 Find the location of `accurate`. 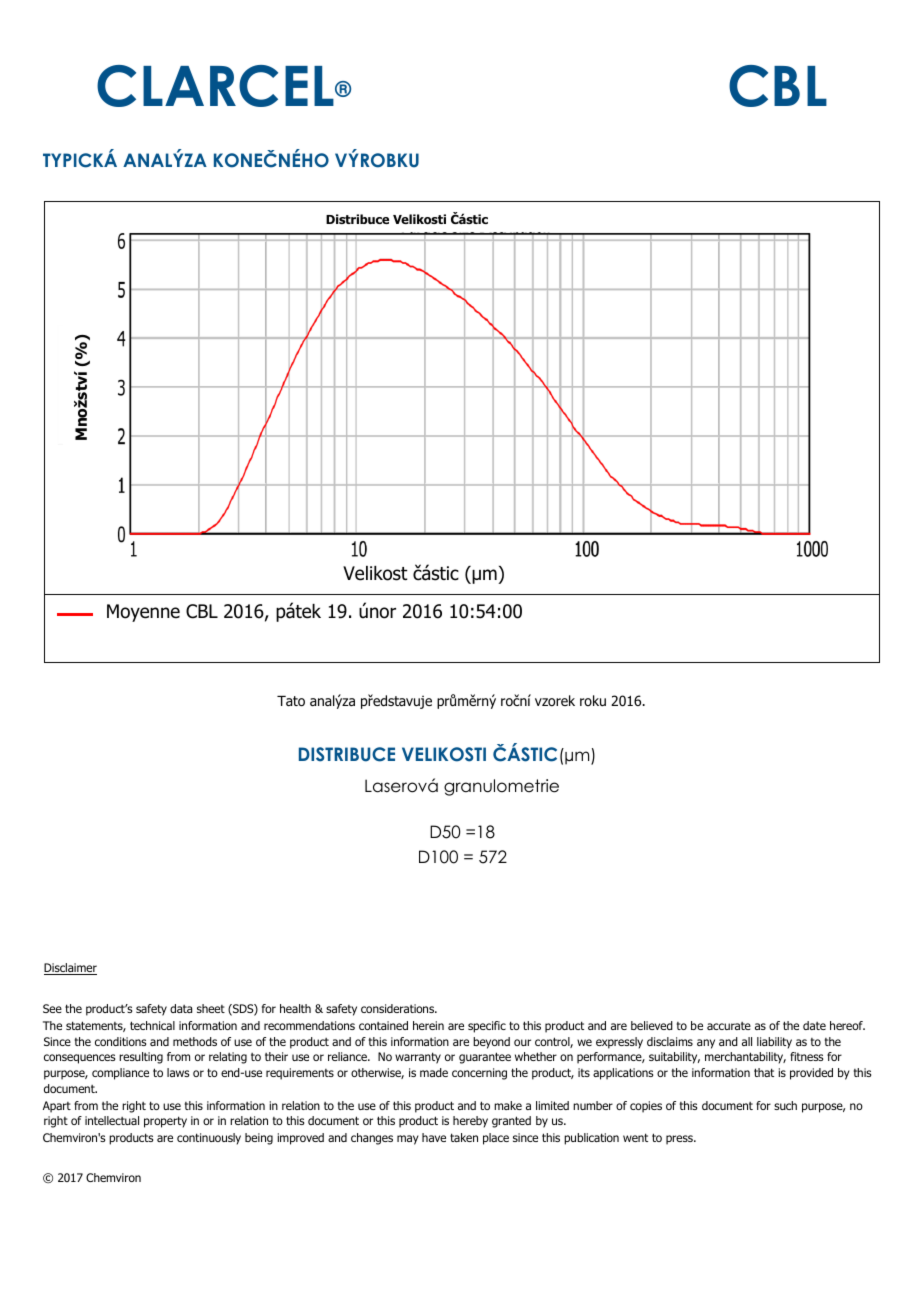

accurate is located at coordinates (729, 1026).
